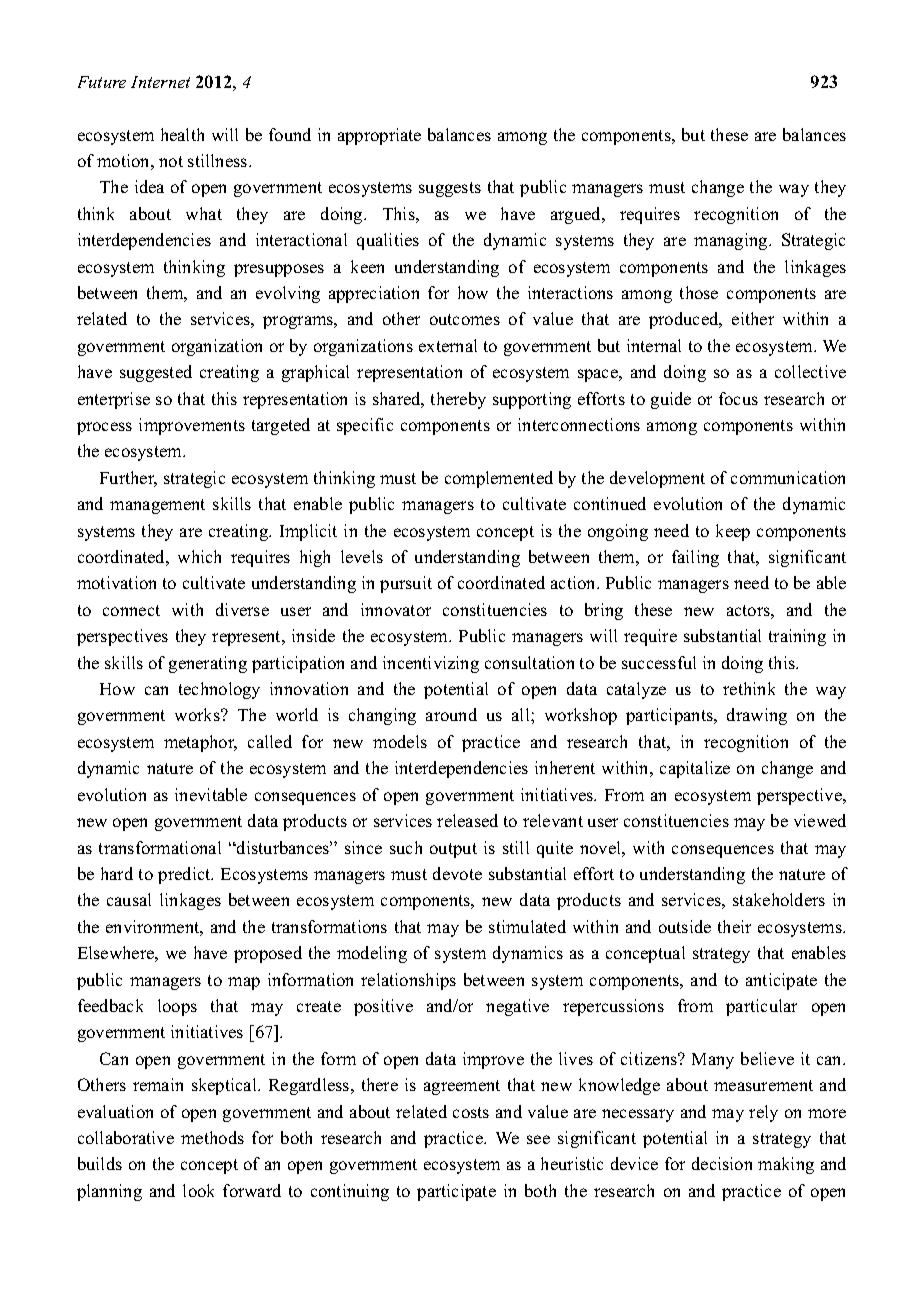 This page has width=924, height=1308. Describe the element at coordinates (212, 1137) in the page. I see `methods` at that location.
